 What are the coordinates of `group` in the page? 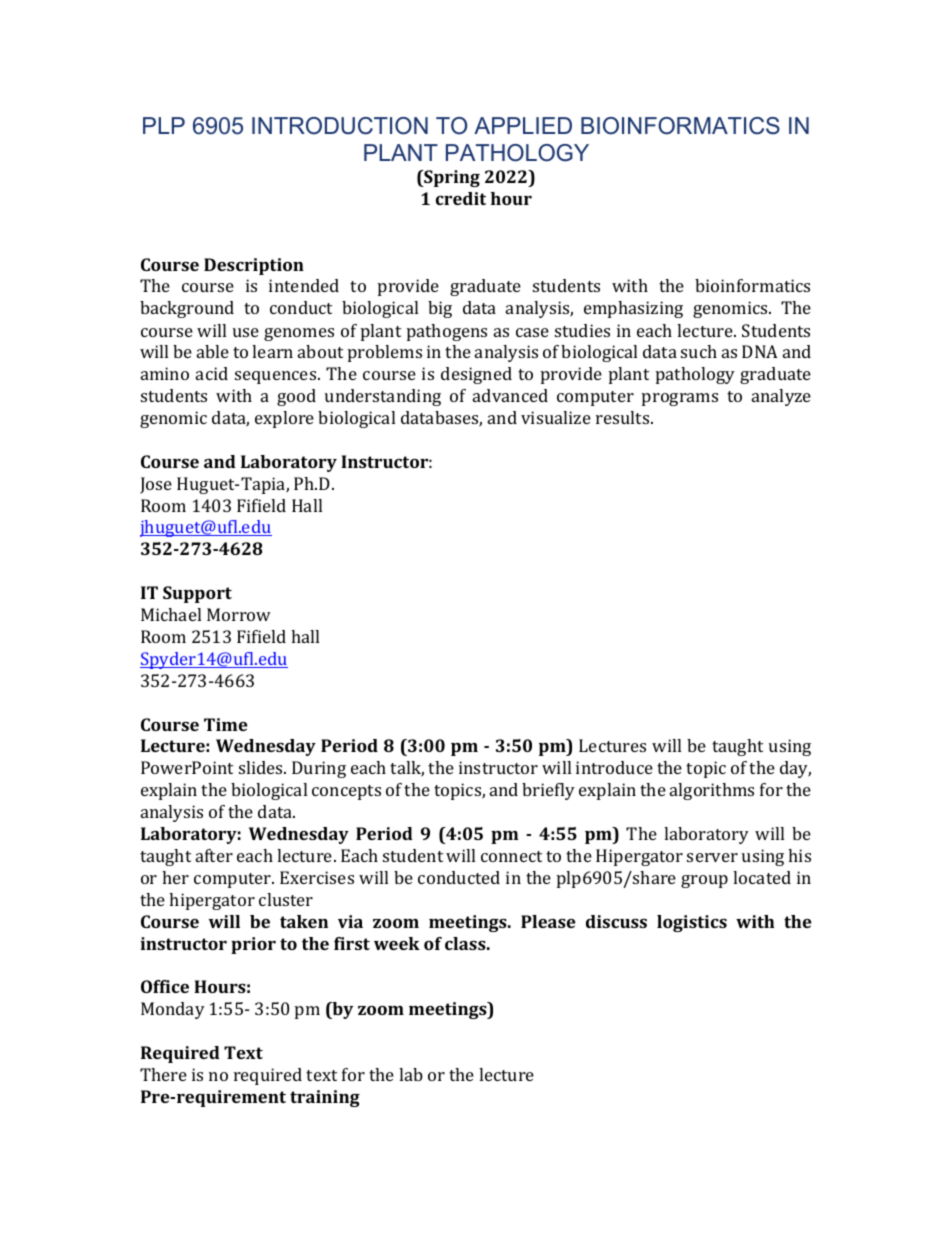 It's located at (704, 881).
